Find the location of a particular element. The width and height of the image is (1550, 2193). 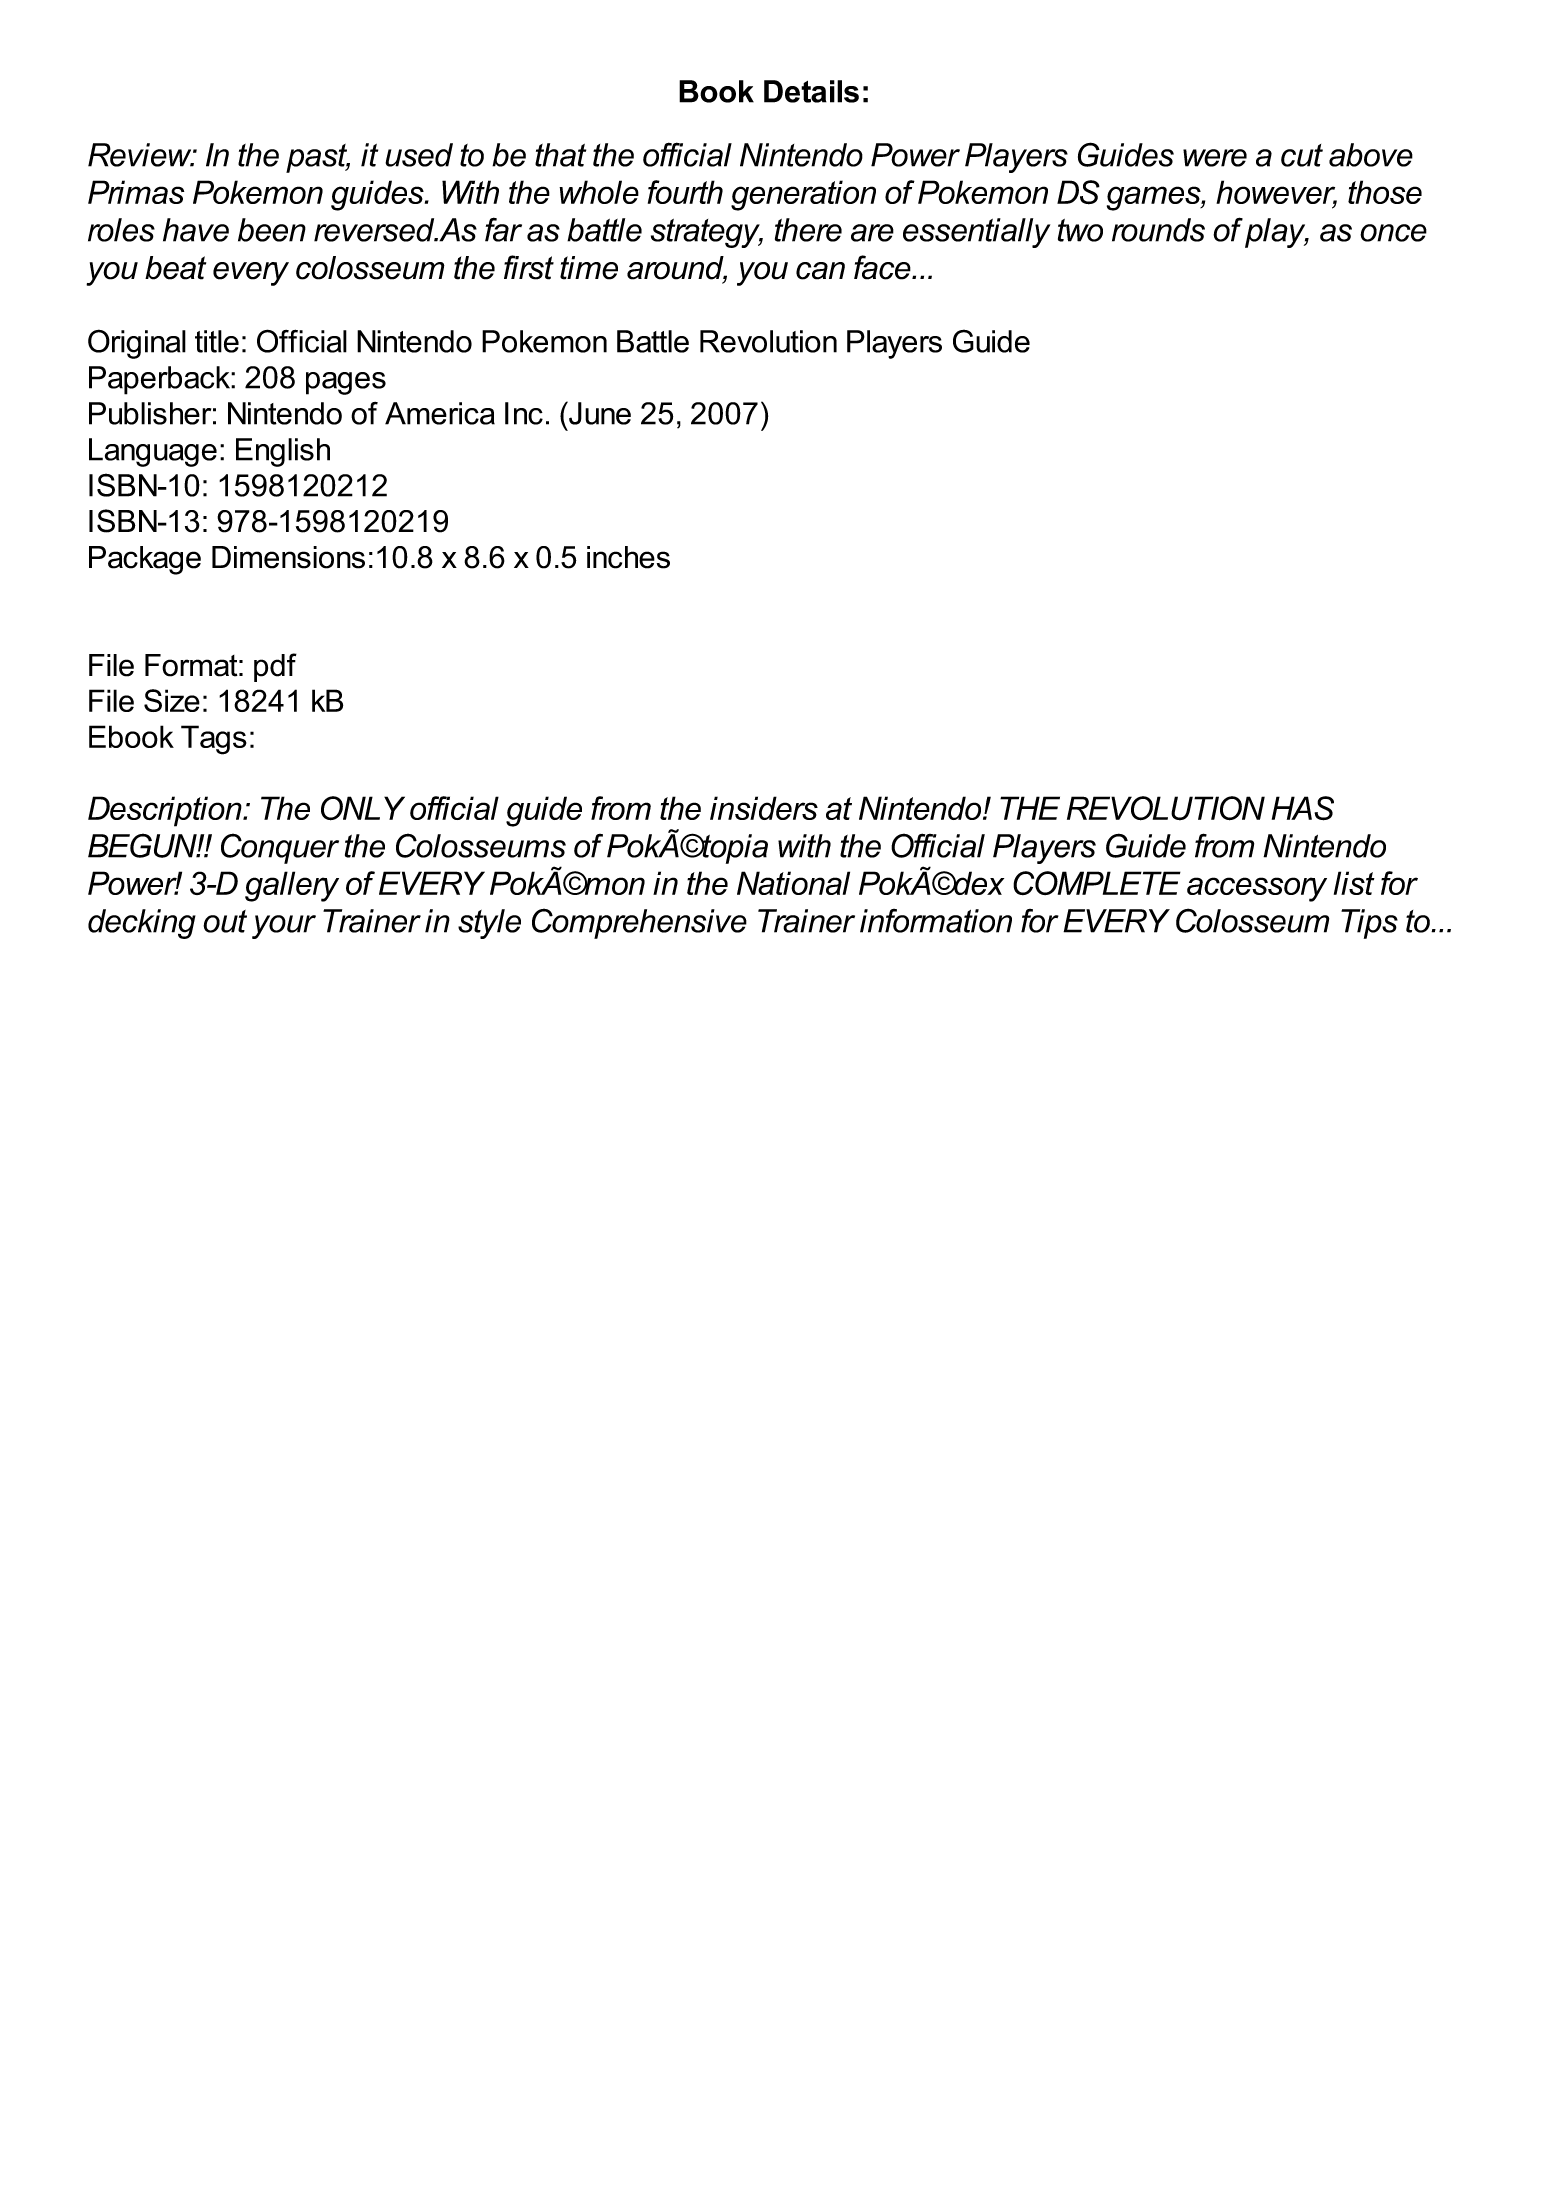

Details is located at coordinates (811, 91).
